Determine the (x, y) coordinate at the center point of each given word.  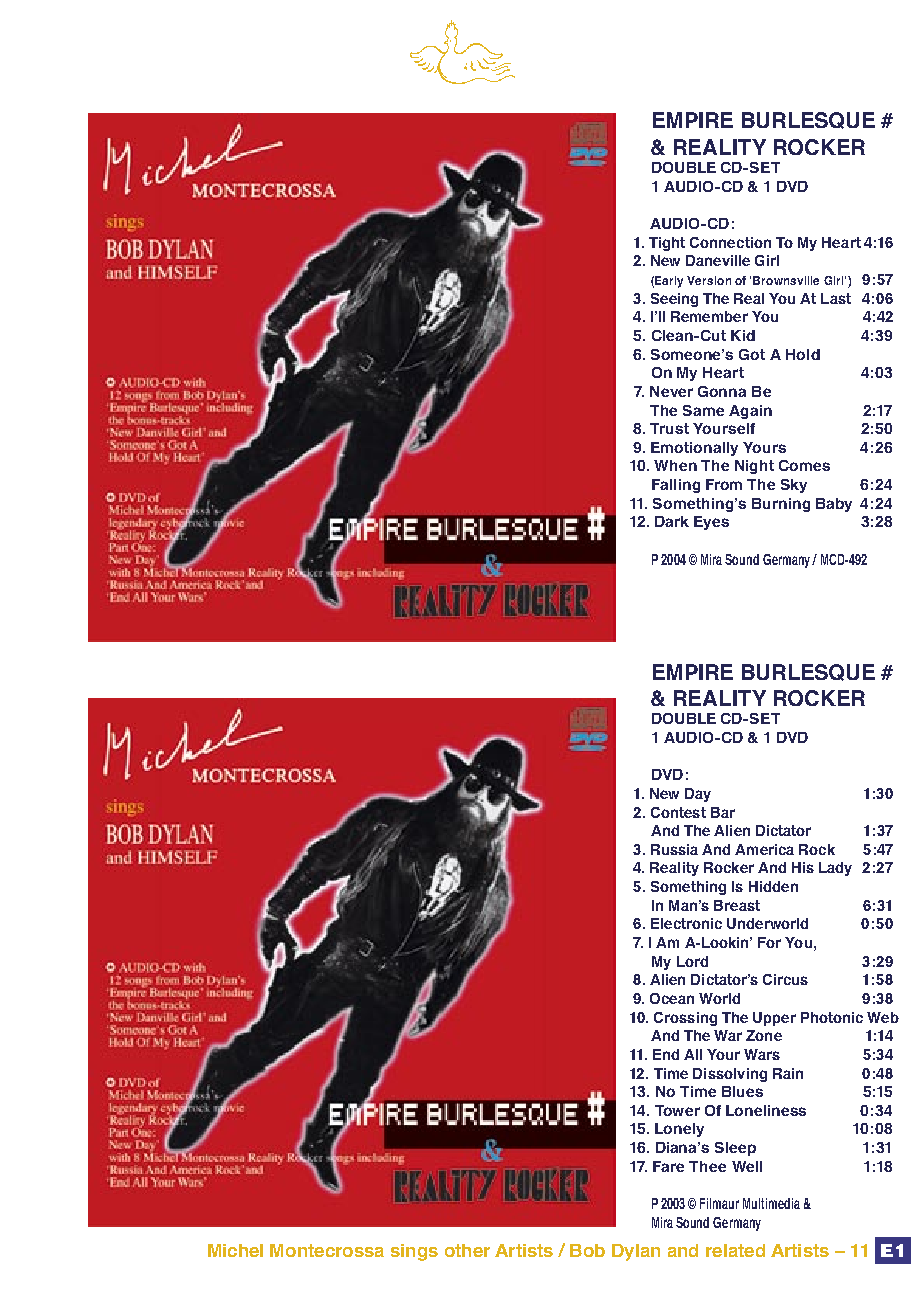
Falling (676, 486)
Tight (667, 244)
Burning (781, 505)
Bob (587, 1250)
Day (698, 795)
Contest (678, 812)
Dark (672, 521)
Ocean (672, 998)
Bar (723, 812)
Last (836, 298)
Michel (235, 1250)
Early (669, 282)
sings (414, 1252)
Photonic (832, 1017)
